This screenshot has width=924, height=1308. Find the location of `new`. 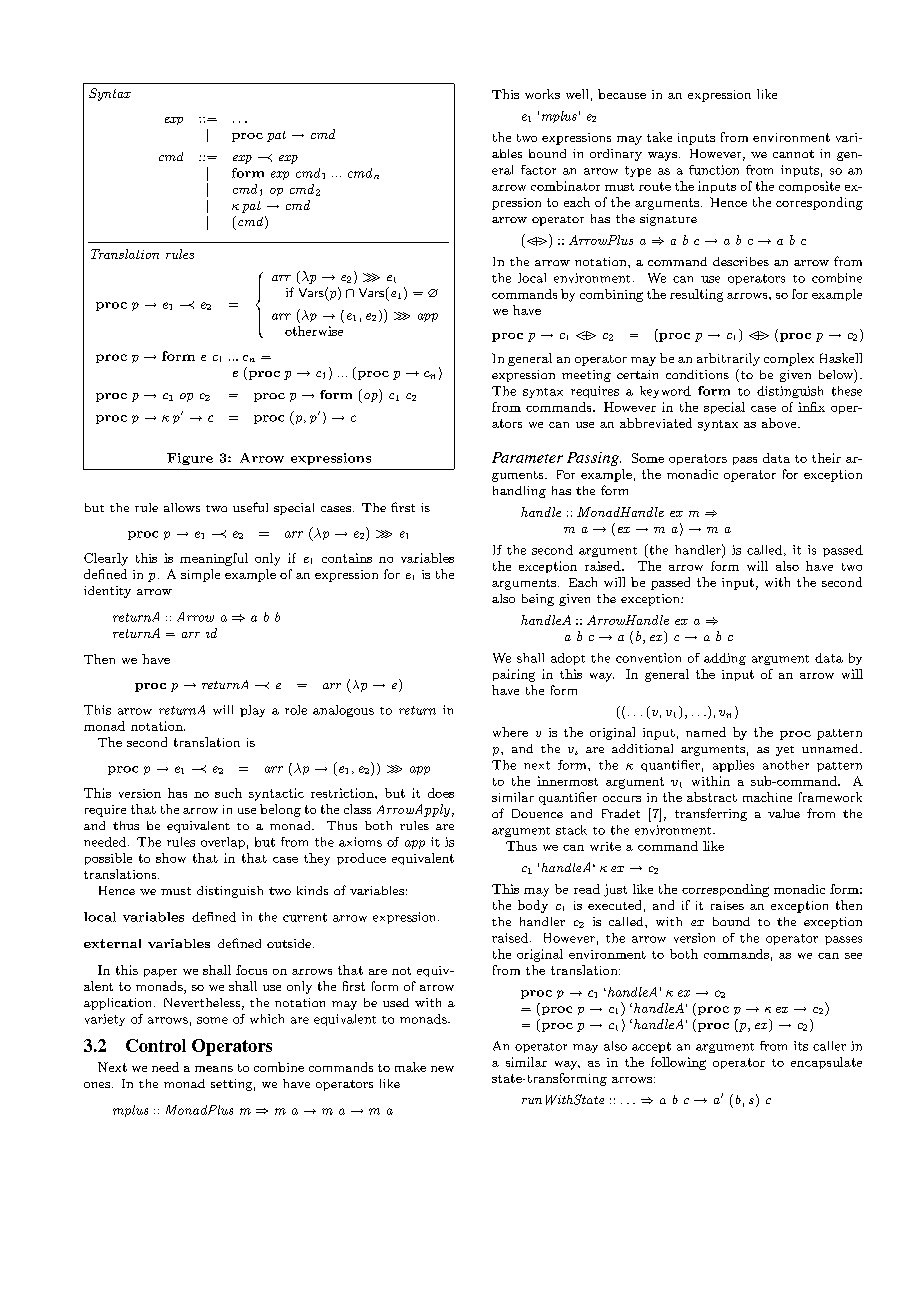

new is located at coordinates (442, 1069).
